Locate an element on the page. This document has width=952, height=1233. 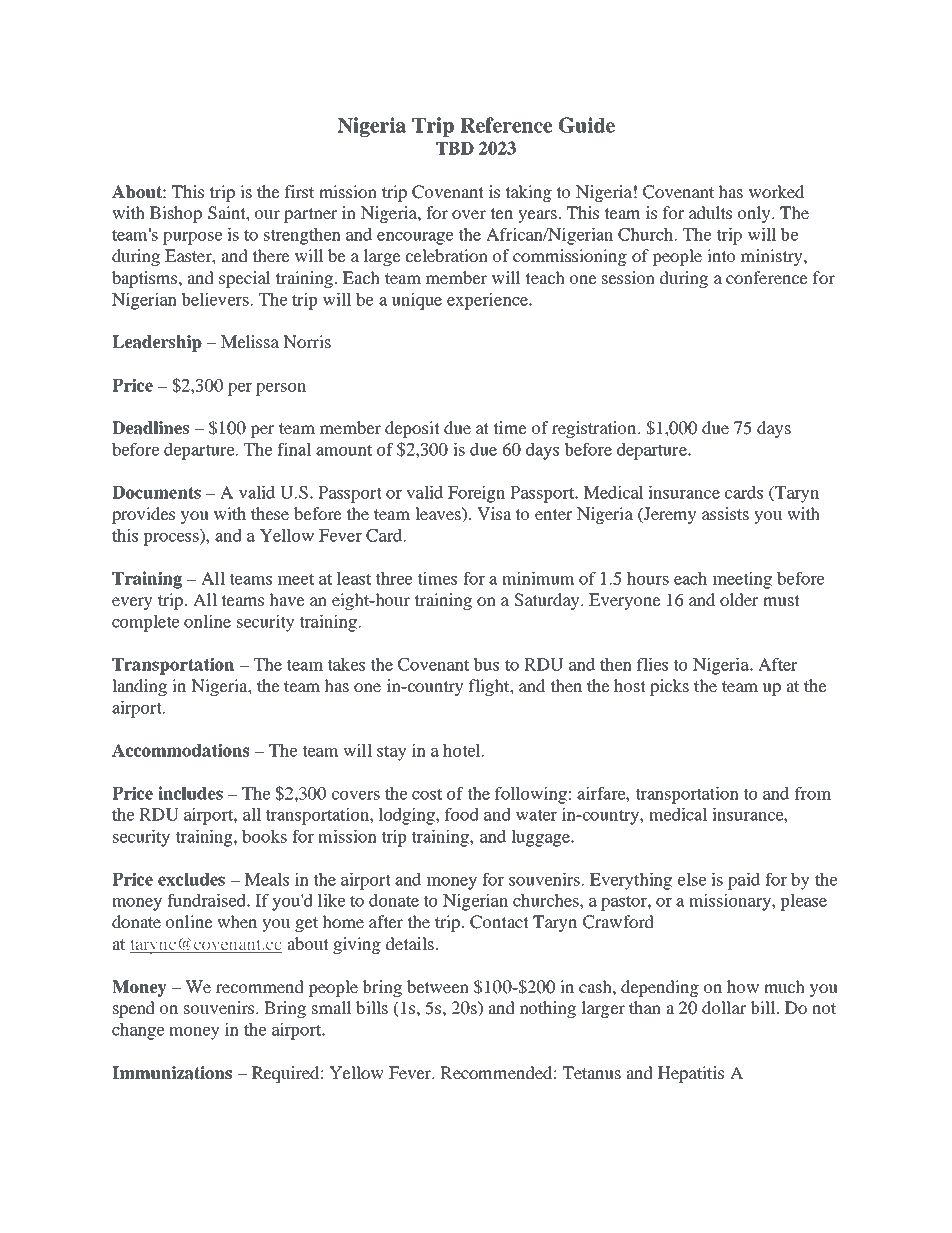
worked is located at coordinates (776, 191).
